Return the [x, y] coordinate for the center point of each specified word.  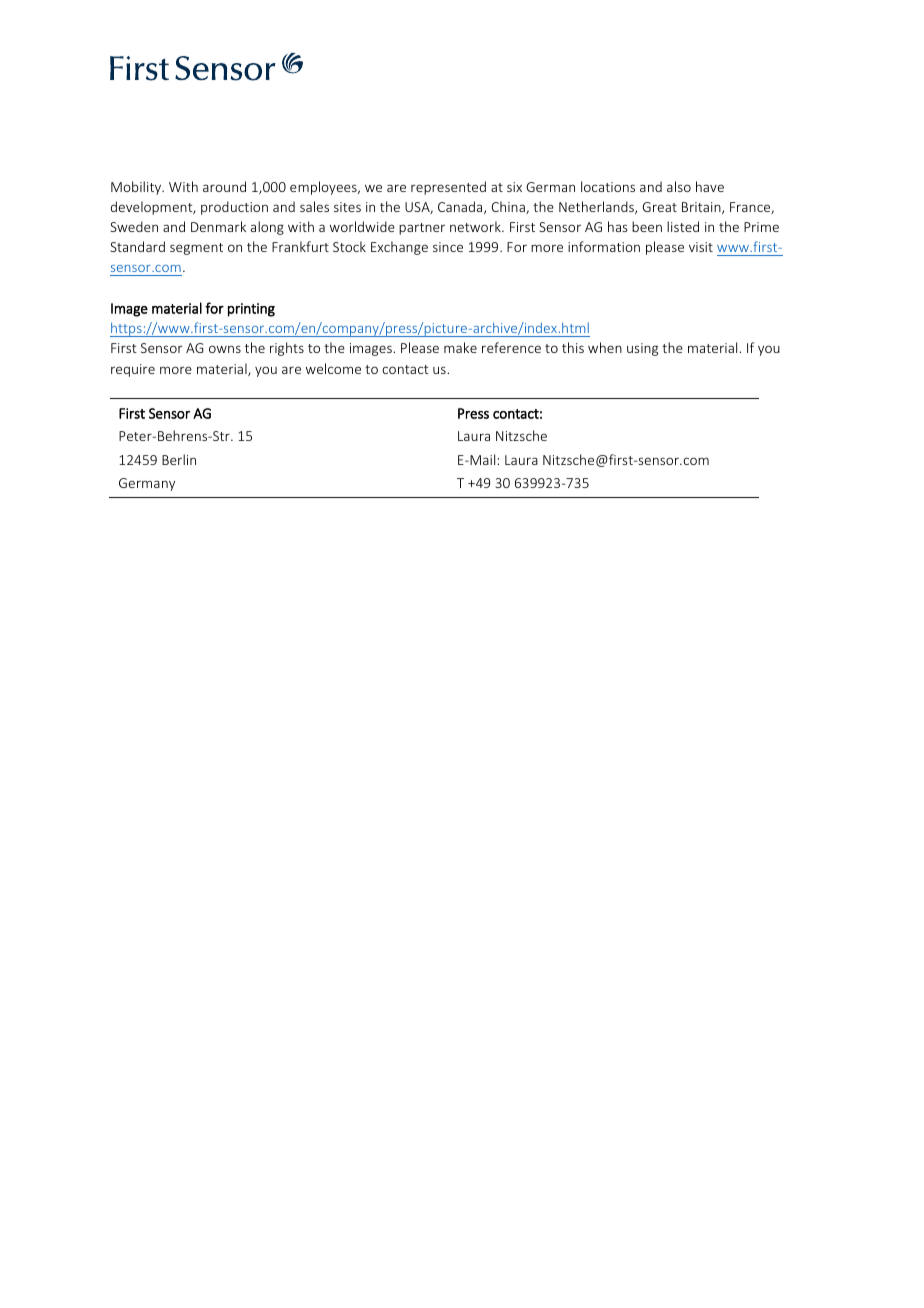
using [642, 349]
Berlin [179, 459]
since [448, 247]
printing [251, 310]
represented [448, 188]
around [224, 186]
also [679, 186]
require [133, 370]
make [460, 347]
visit [701, 247]
